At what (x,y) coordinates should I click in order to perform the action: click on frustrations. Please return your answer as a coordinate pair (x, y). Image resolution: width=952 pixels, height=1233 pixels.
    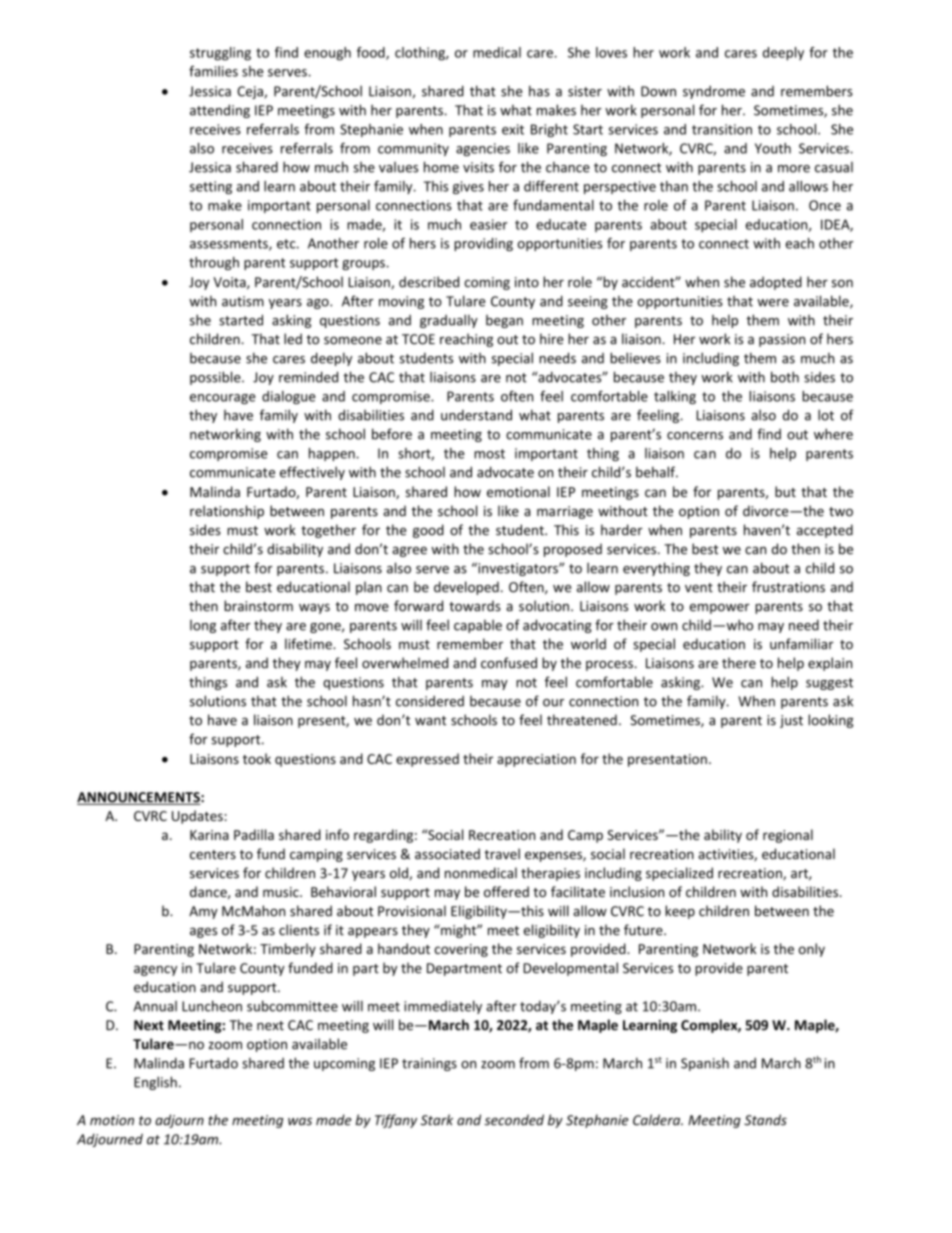
    Looking at the image, I should click on (788, 587).
